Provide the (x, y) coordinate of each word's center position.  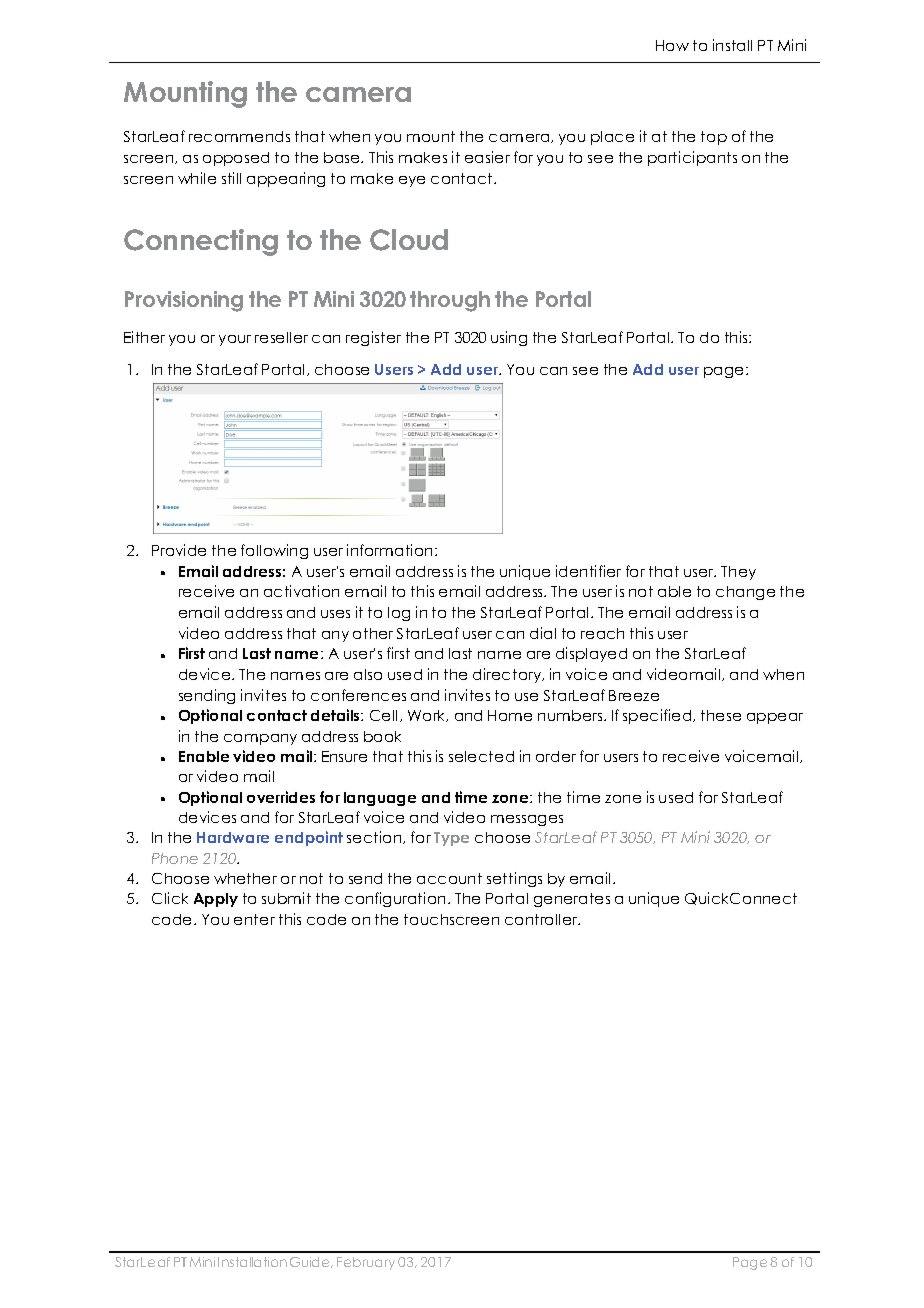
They (738, 573)
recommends (239, 136)
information (391, 550)
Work (428, 716)
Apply (216, 900)
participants (692, 158)
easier (487, 157)
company (260, 739)
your (235, 340)
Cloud (409, 240)
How (672, 45)
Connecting (201, 242)
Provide (179, 550)
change (745, 593)
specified (658, 716)
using (509, 338)
